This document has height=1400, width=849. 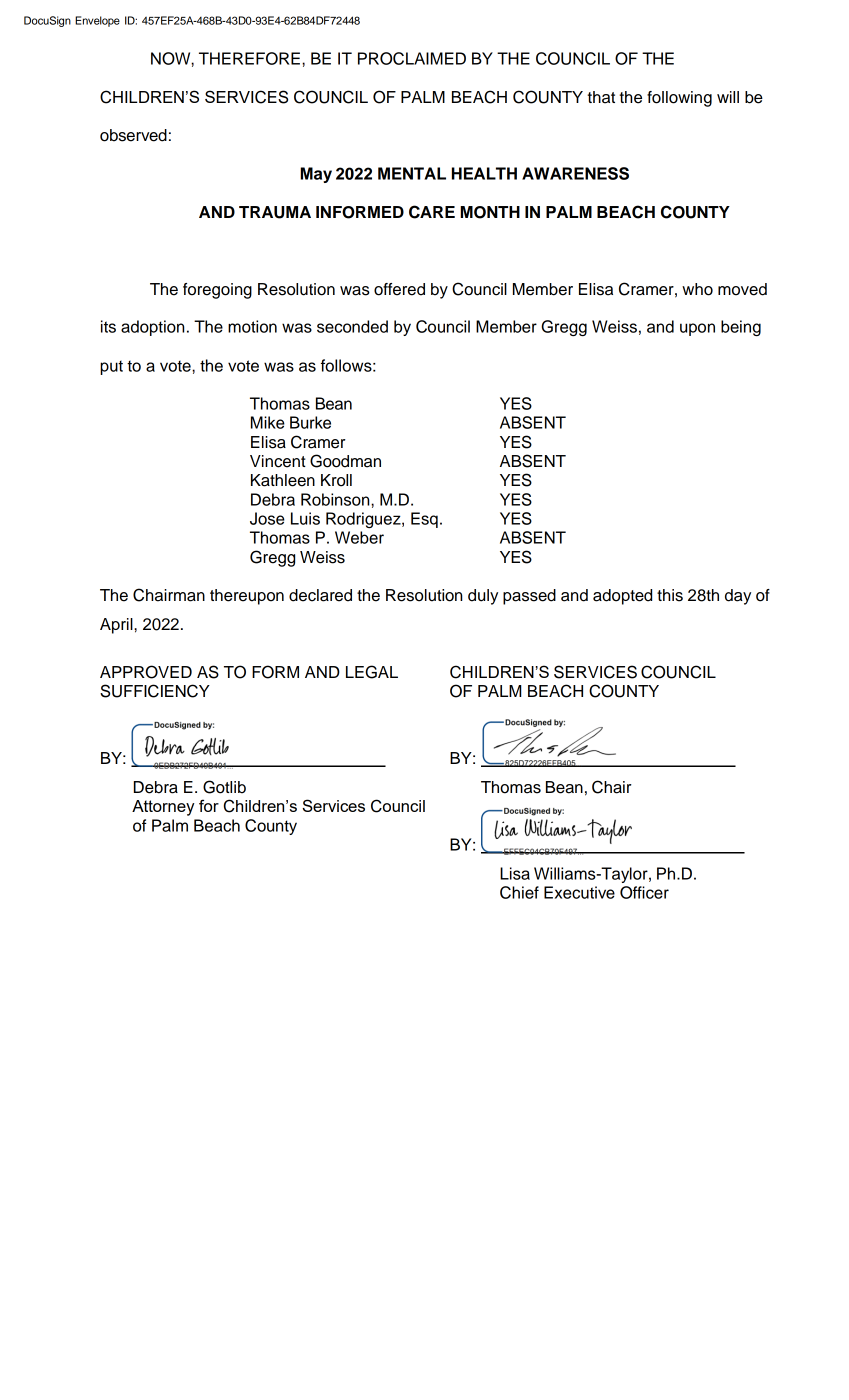 What do you see at coordinates (163, 808) in the document?
I see `Attorney` at bounding box center [163, 808].
